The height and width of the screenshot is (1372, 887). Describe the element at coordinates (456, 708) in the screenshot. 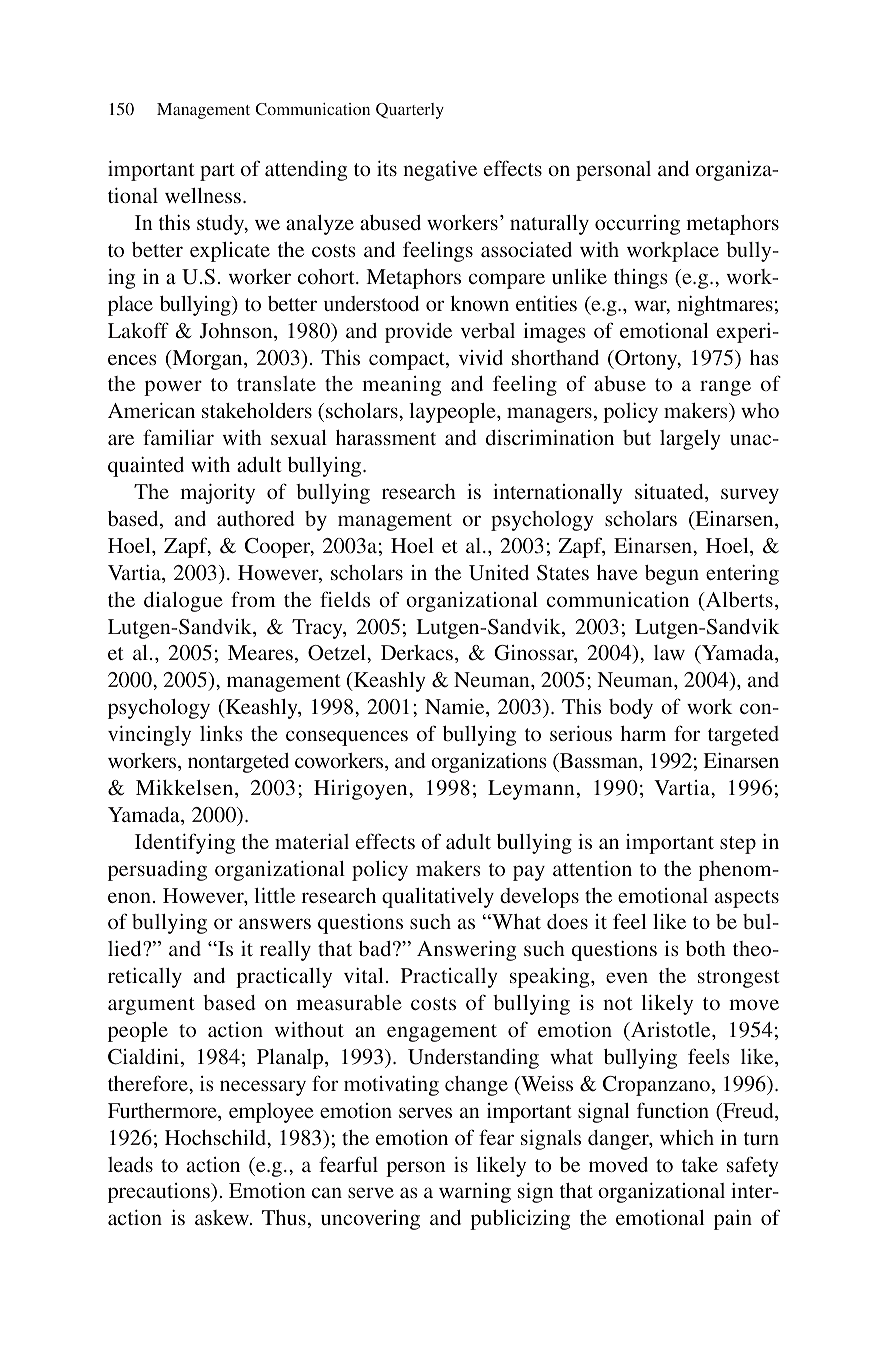

I see `Namie` at that location.
